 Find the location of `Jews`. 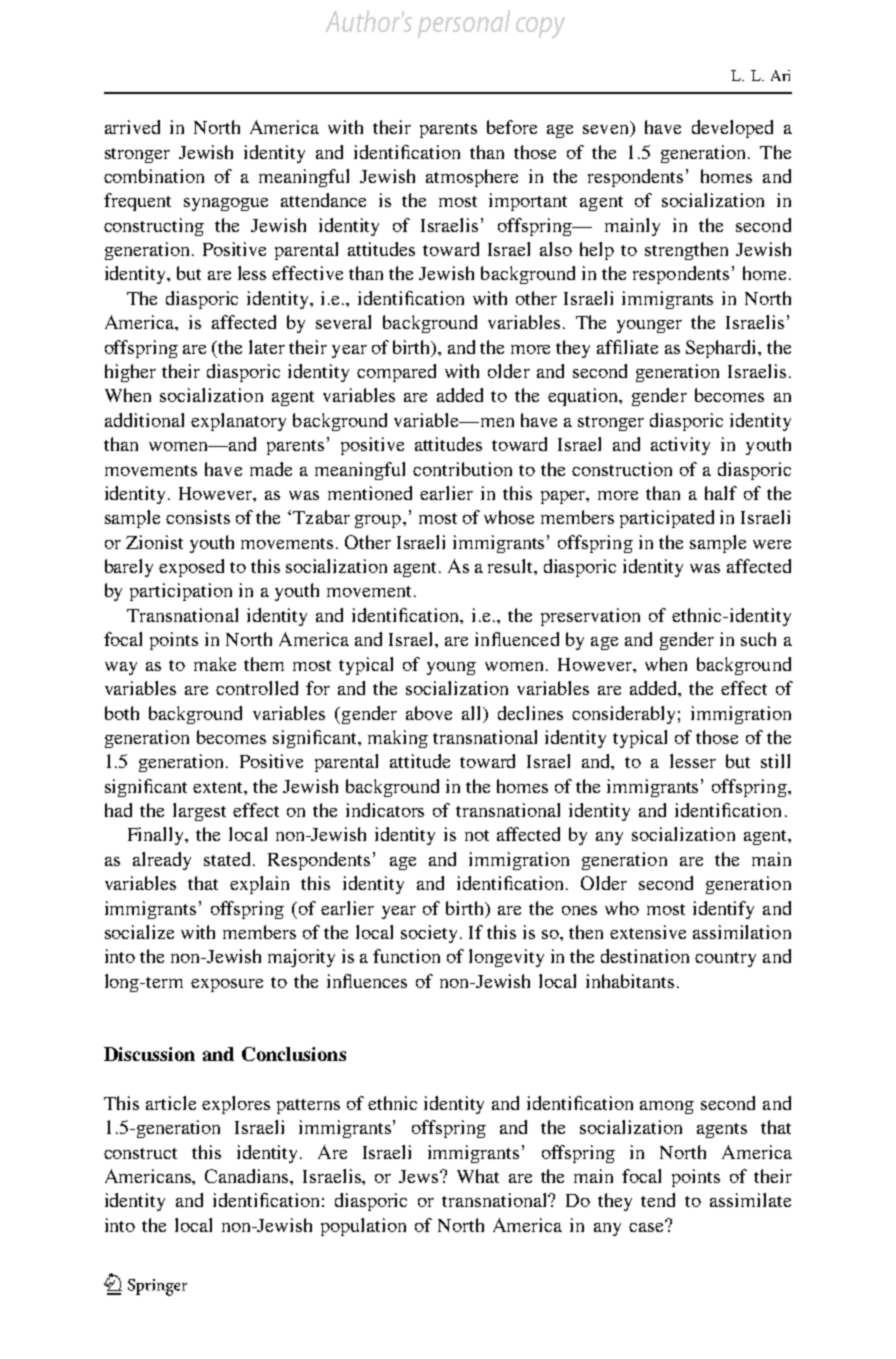

Jews is located at coordinates (420, 1176).
